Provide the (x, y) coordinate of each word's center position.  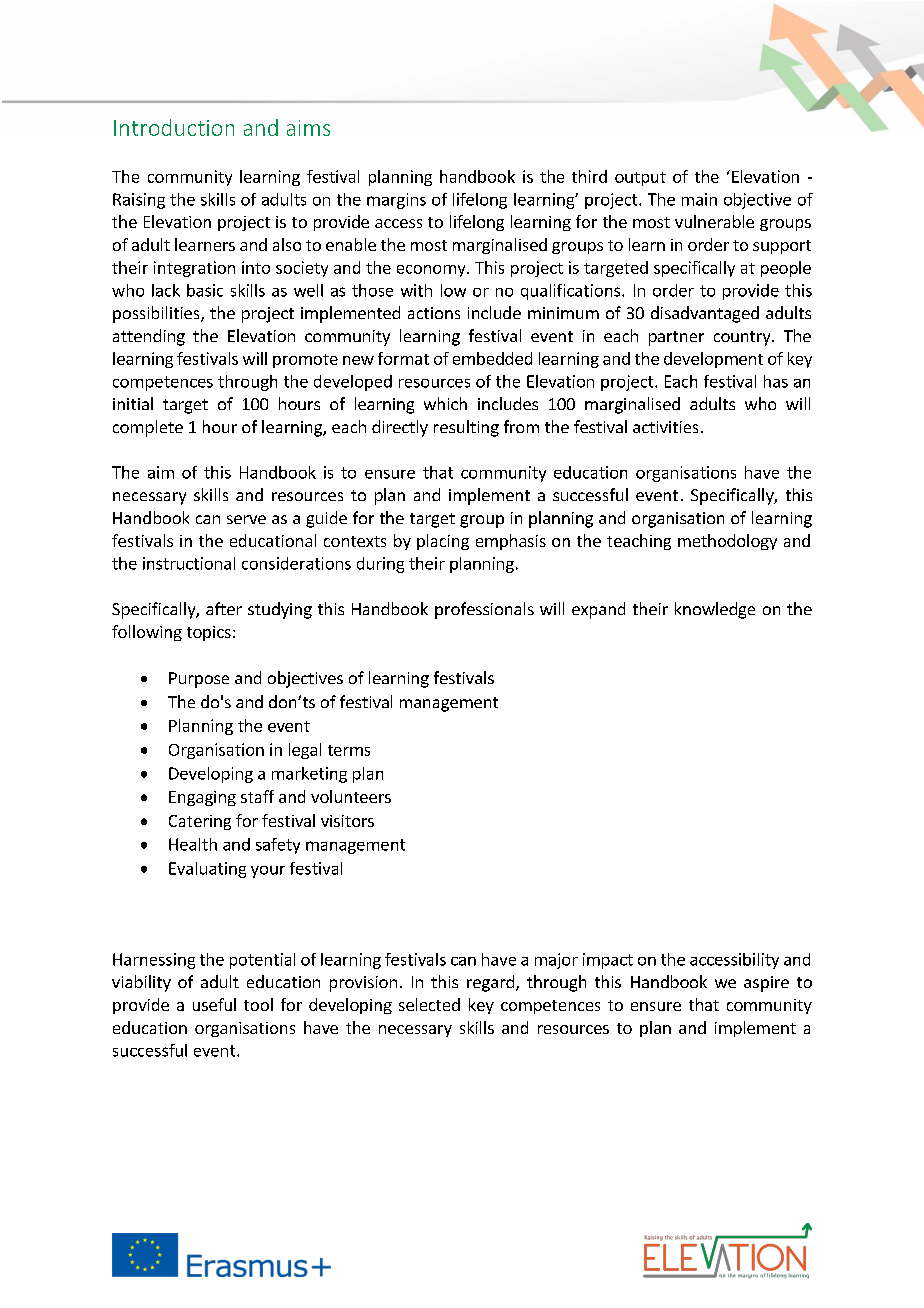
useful (214, 1004)
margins (396, 201)
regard (490, 983)
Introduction (174, 127)
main (699, 199)
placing (443, 542)
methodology (727, 542)
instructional (189, 563)
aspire (766, 984)
